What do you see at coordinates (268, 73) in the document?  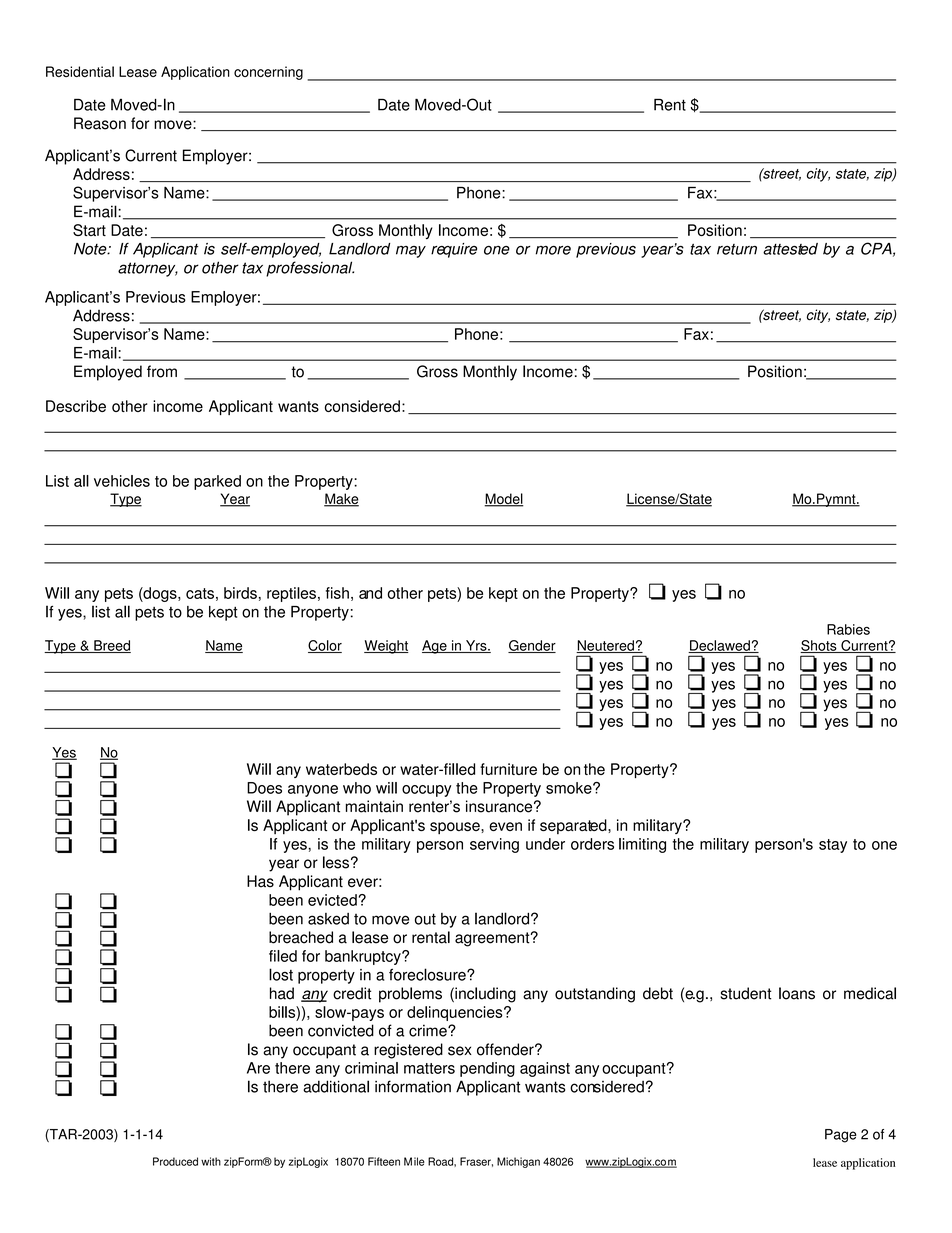 I see `concerning` at bounding box center [268, 73].
